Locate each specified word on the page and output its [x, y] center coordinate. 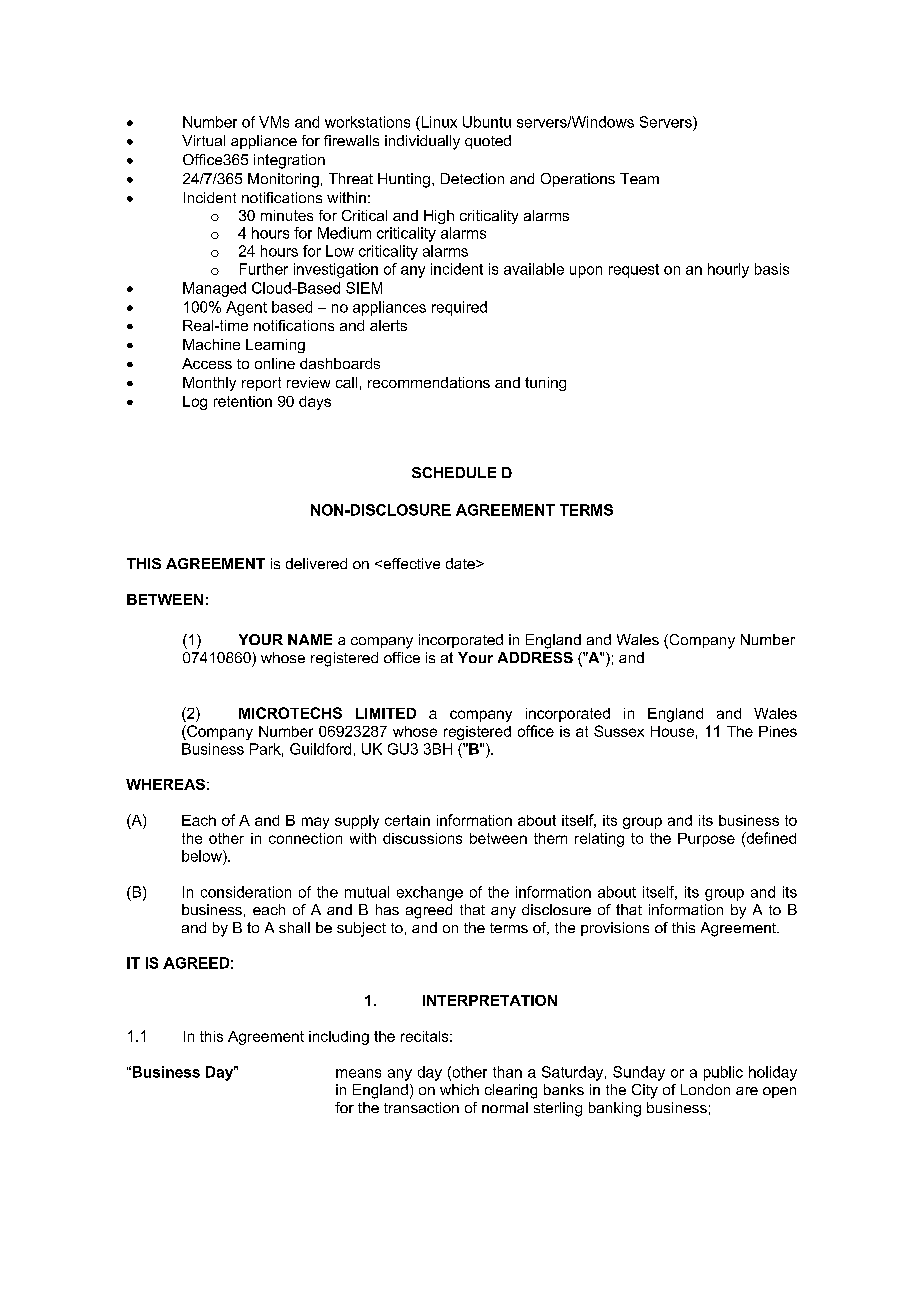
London [705, 1089]
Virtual [203, 140]
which [459, 1089]
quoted [488, 142]
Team [639, 178]
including [339, 1038]
